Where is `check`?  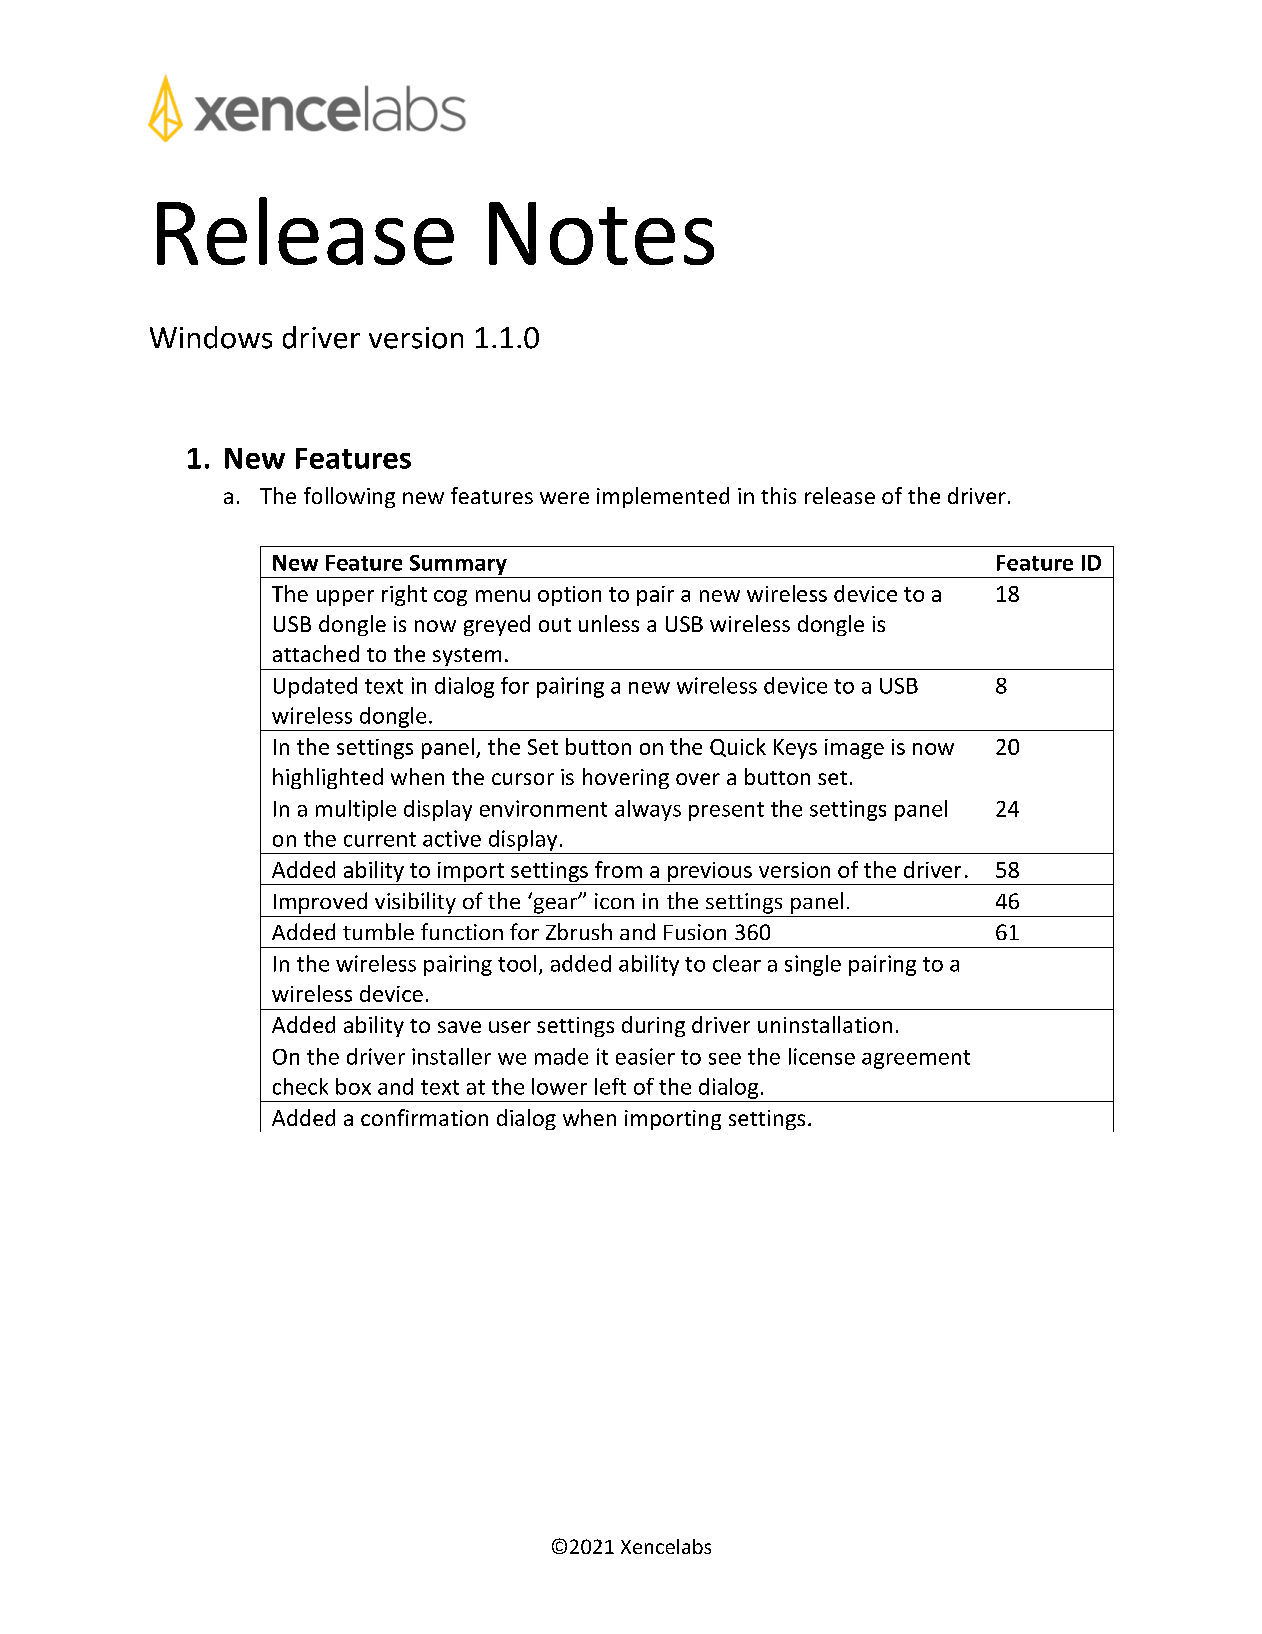
check is located at coordinates (300, 1086).
